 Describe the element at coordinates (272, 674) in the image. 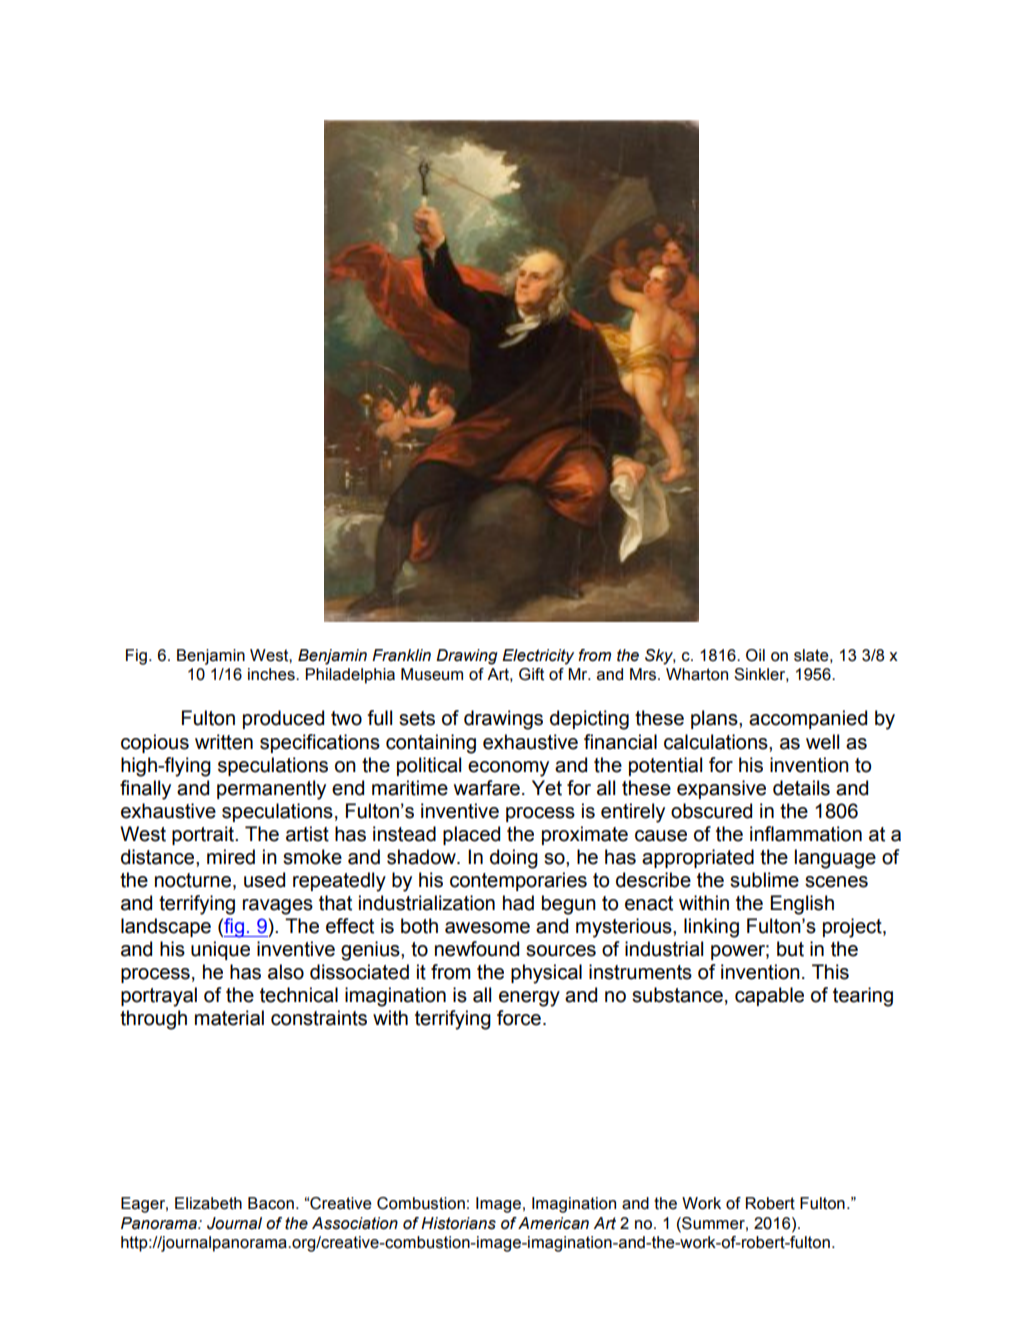

I see `inches` at that location.
